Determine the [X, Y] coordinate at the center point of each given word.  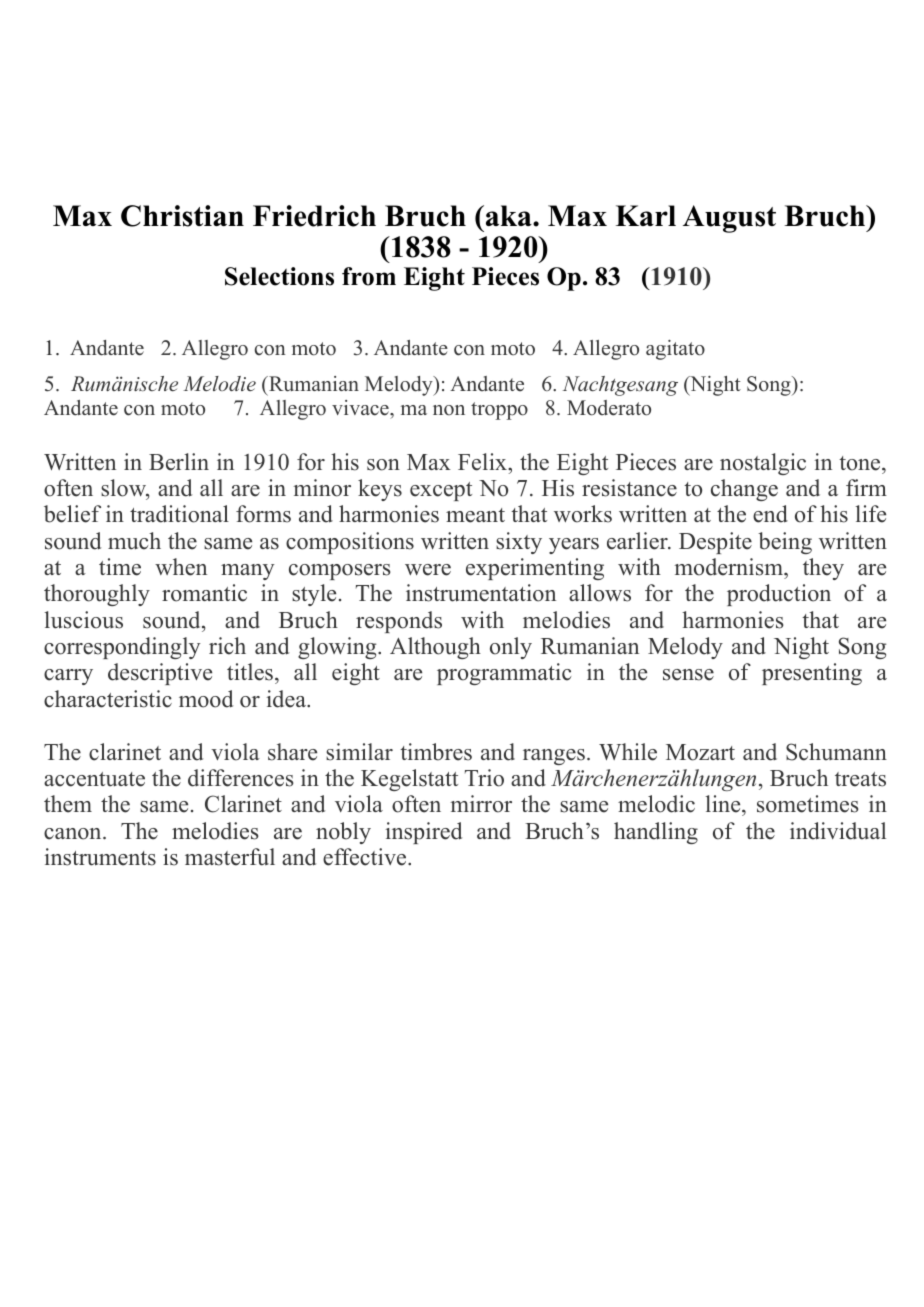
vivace [361, 408]
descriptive [160, 674]
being [785, 543]
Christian [182, 216]
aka [508, 215]
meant [475, 515]
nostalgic [763, 464]
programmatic [504, 674]
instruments [100, 857]
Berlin [179, 462]
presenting [812, 674]
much [134, 541]
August [729, 219]
